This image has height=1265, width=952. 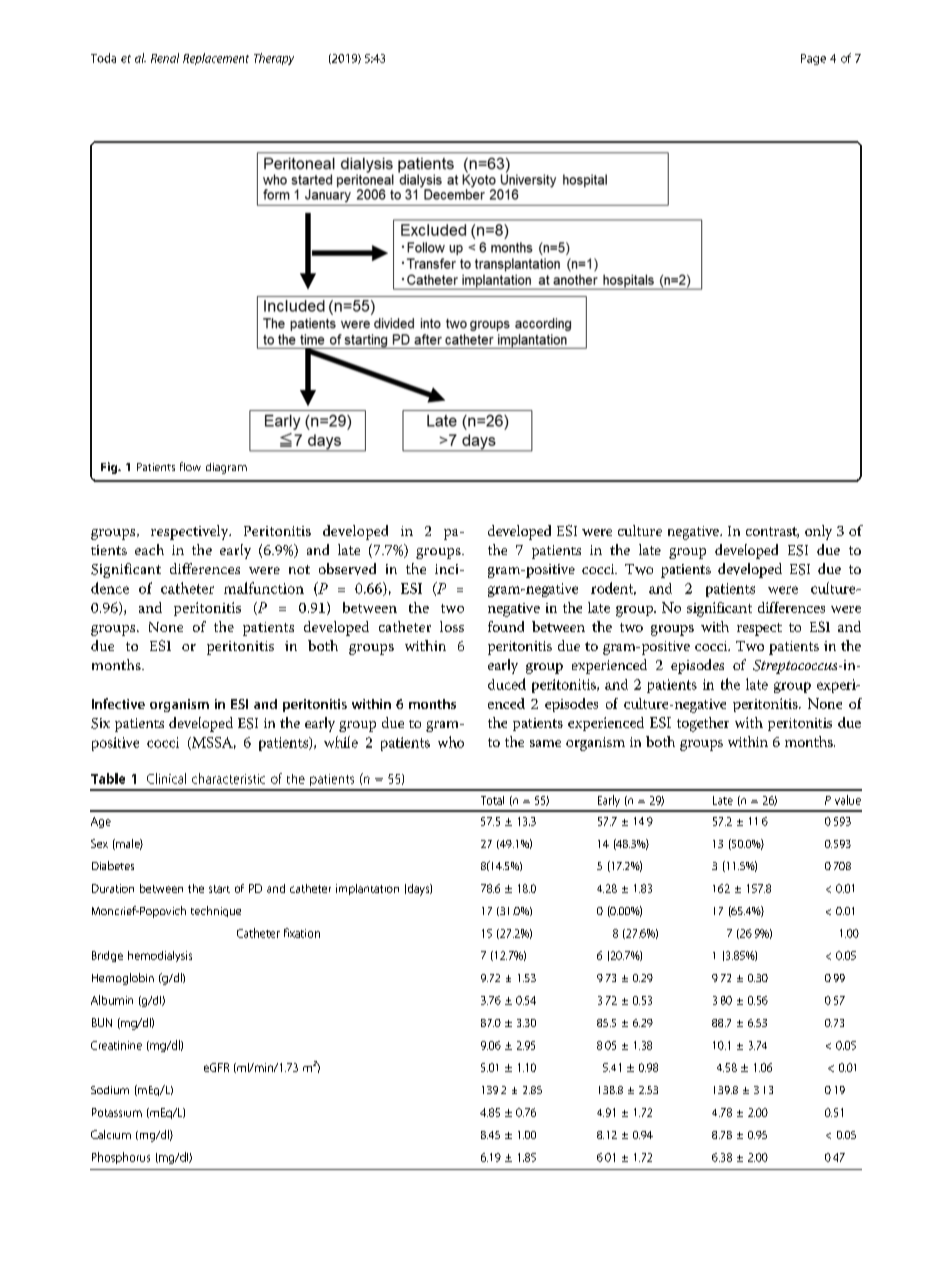 What do you see at coordinates (813, 59) in the image?
I see `Page` at bounding box center [813, 59].
